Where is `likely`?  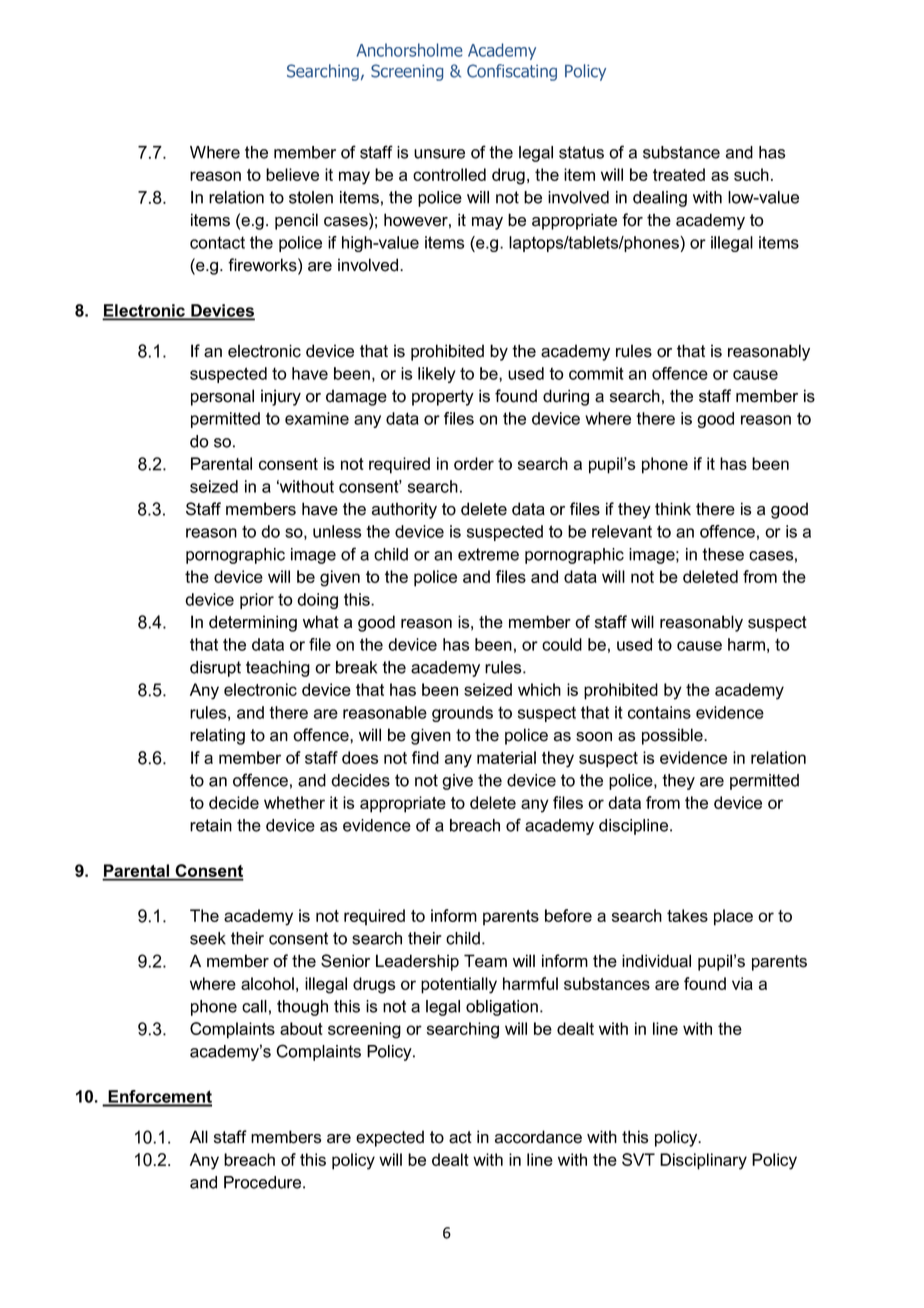
likely is located at coordinates (437, 375).
